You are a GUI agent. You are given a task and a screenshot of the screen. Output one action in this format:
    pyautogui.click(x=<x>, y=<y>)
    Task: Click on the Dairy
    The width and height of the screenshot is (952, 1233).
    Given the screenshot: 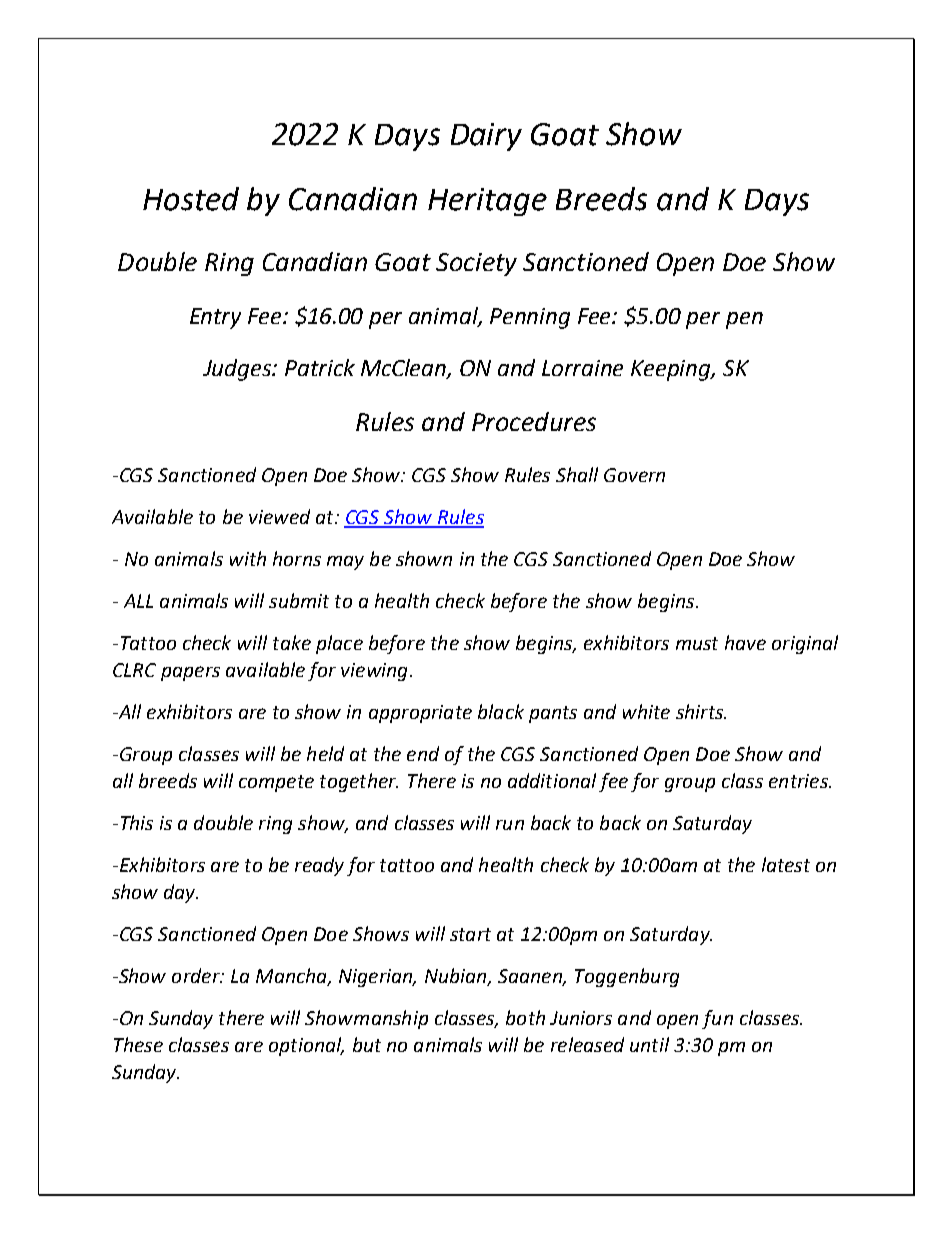 What is the action you would take?
    pyautogui.click(x=486, y=137)
